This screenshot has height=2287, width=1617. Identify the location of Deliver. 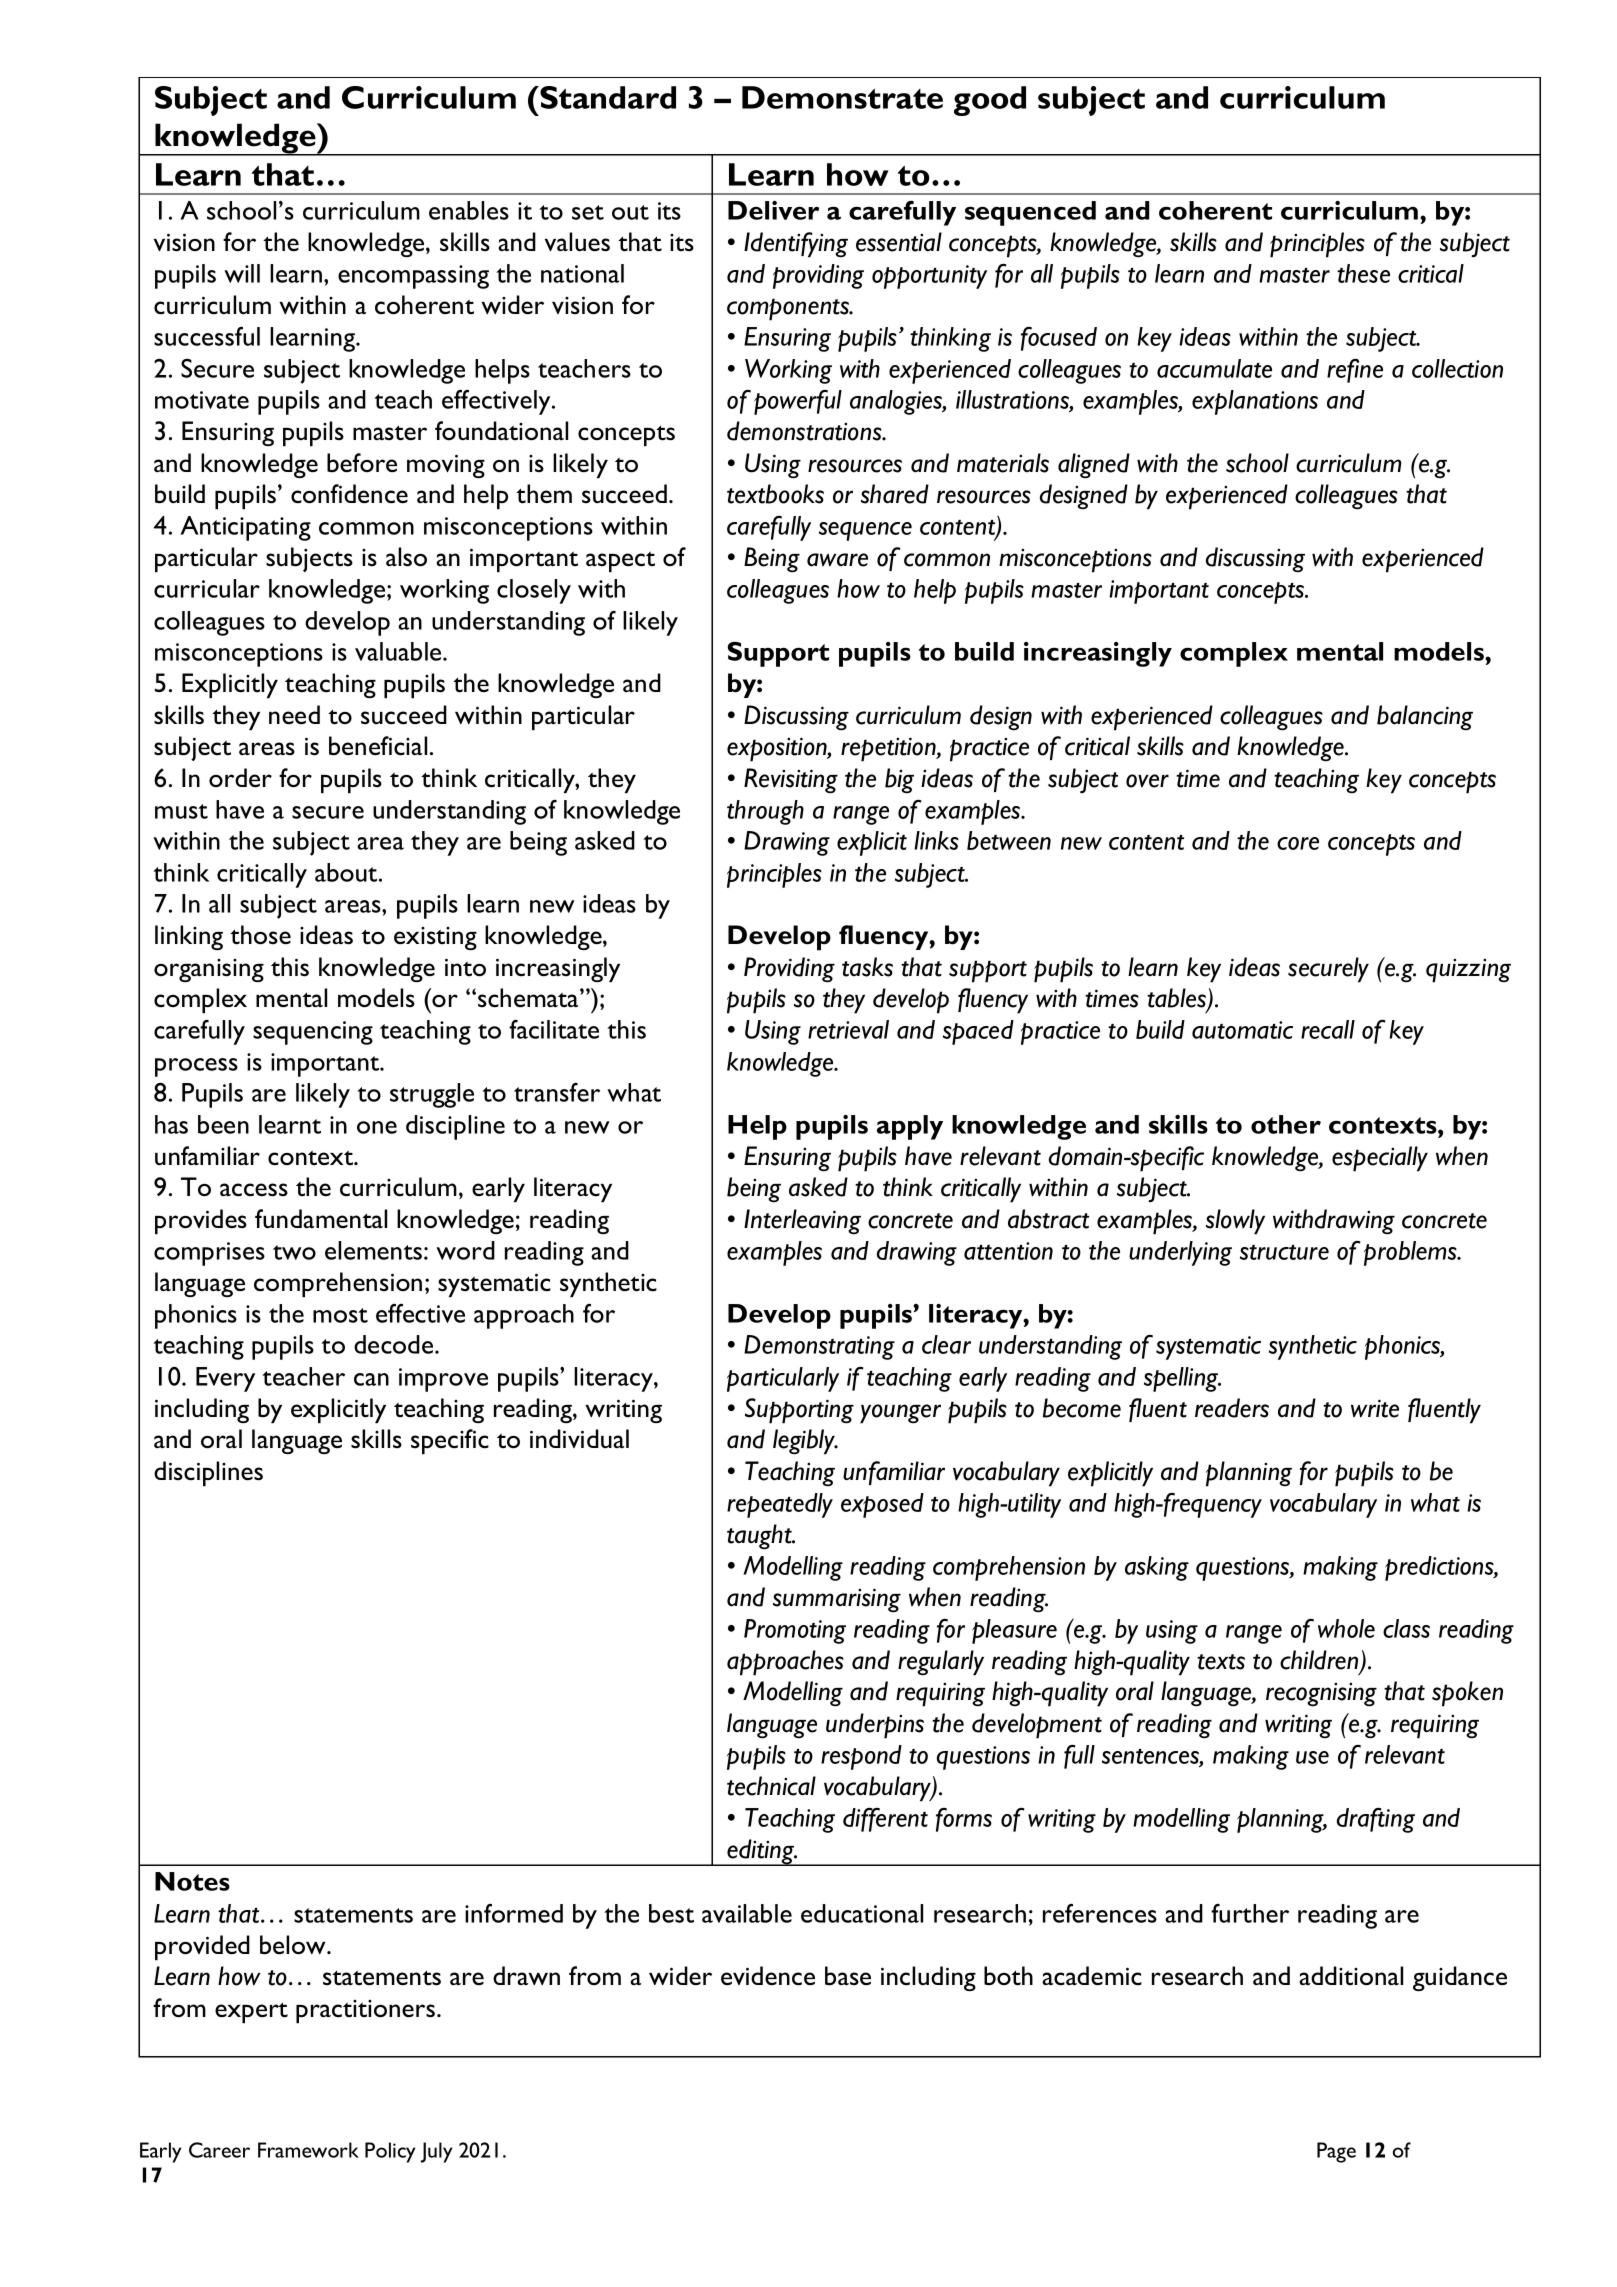
(773, 210).
